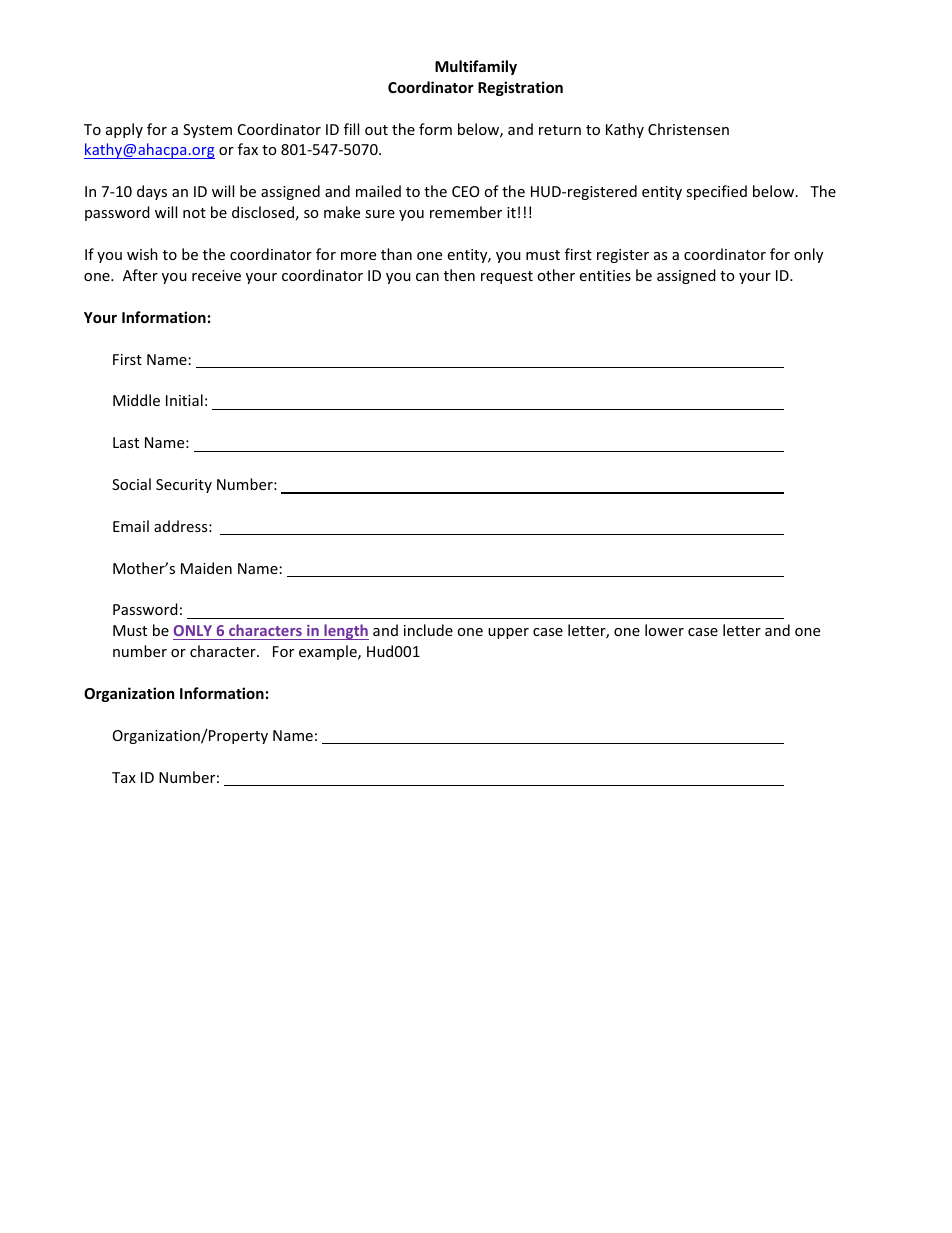 This document has height=1233, width=952. Describe the element at coordinates (427, 277) in the document. I see `can` at that location.
